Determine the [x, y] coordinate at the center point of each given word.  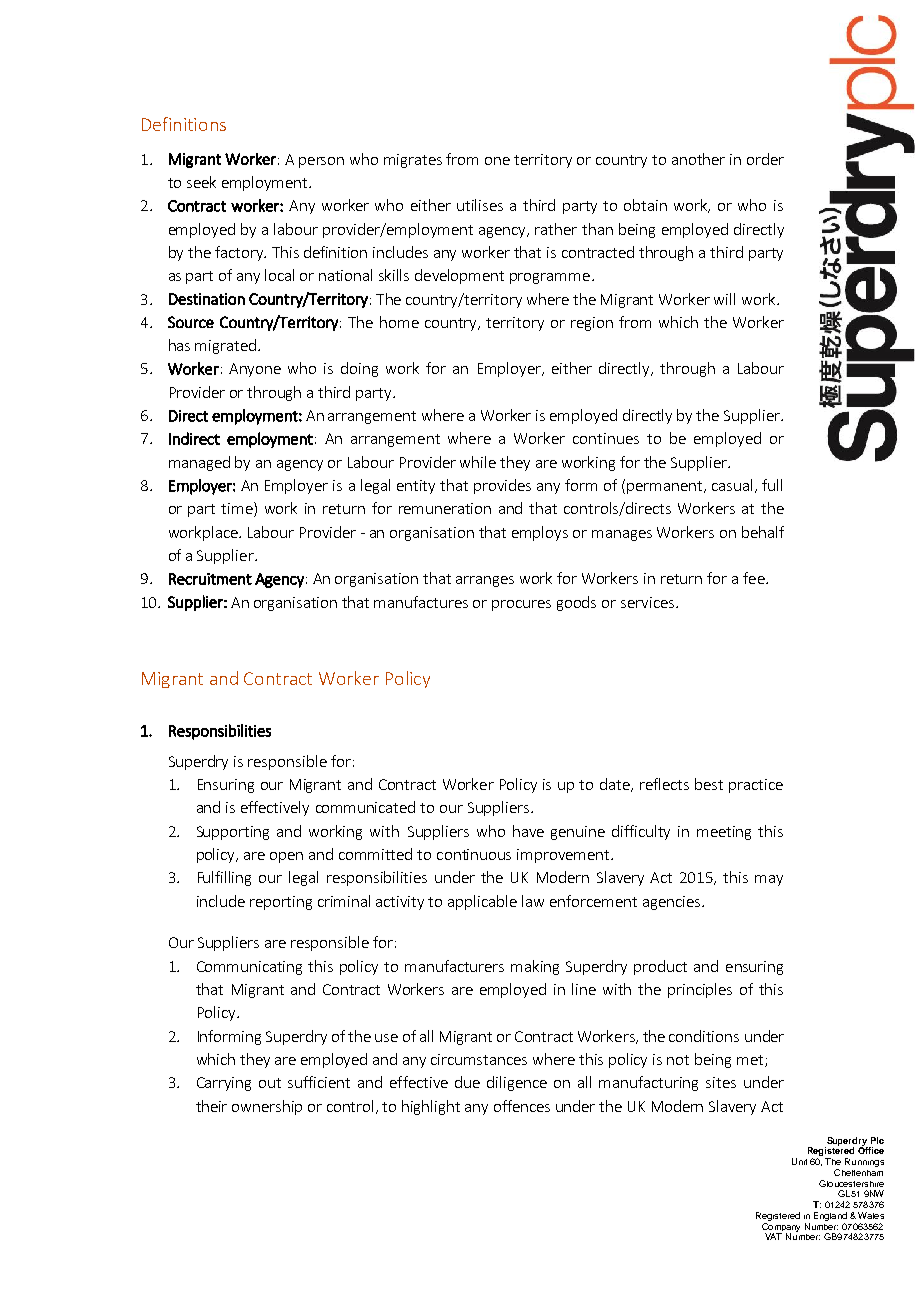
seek [201, 182]
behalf [763, 532]
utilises [480, 205]
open [286, 857]
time [238, 509]
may [769, 880]
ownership [267, 1107]
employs [540, 533]
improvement [564, 856]
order [765, 159]
